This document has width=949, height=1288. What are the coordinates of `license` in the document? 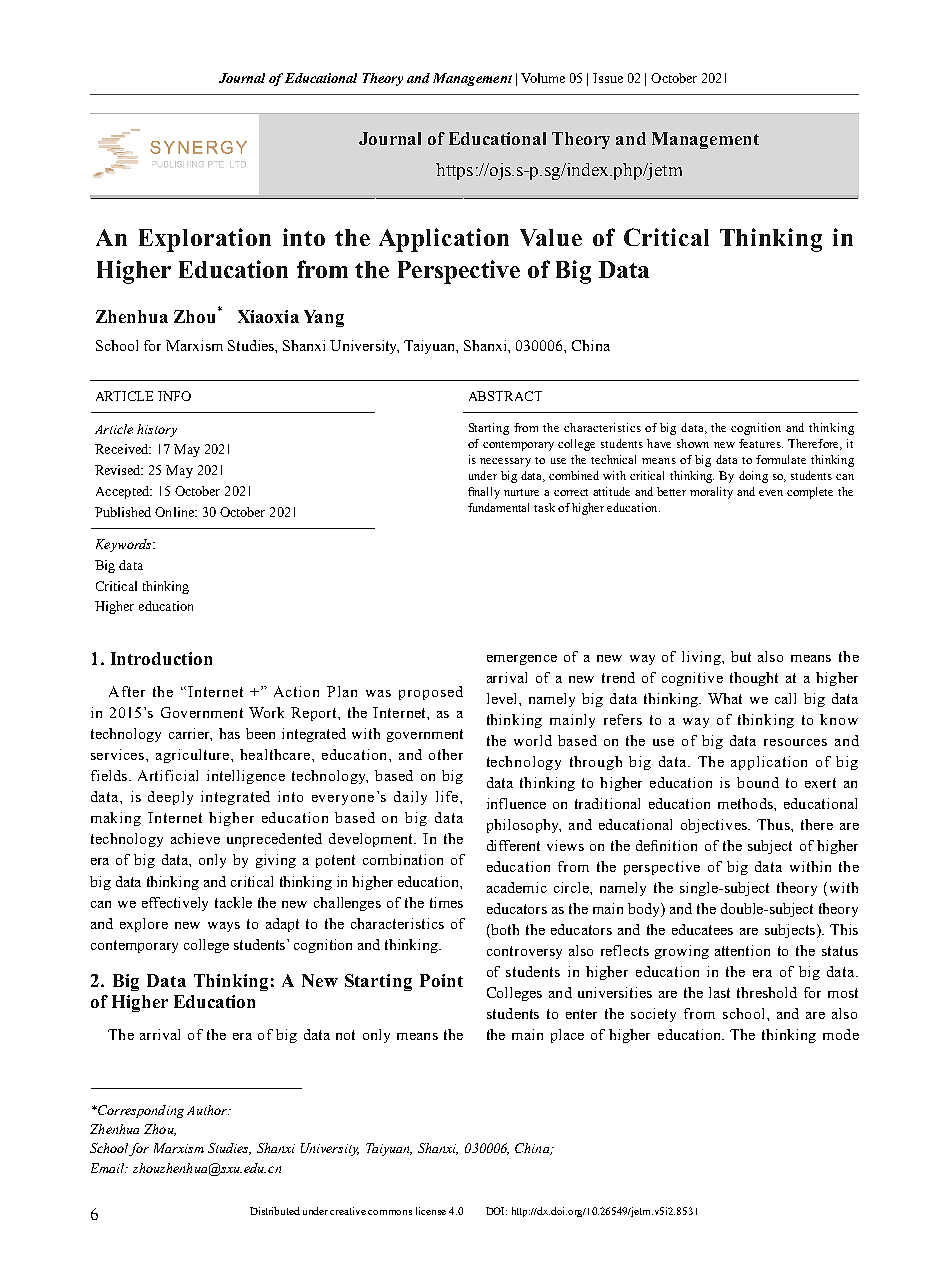 It's located at (431, 1211).
